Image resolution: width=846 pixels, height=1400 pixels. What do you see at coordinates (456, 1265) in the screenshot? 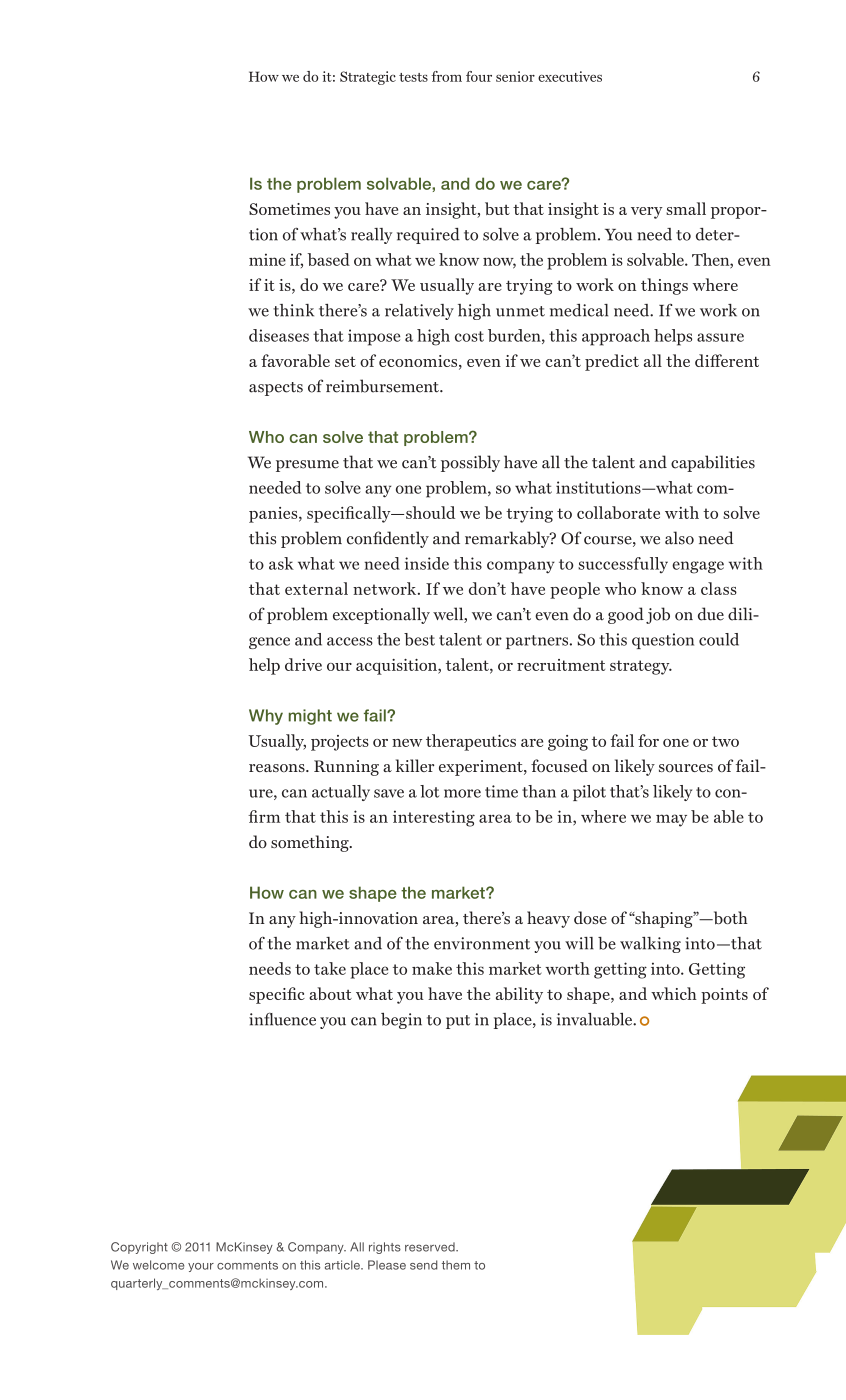
I see `them` at bounding box center [456, 1265].
